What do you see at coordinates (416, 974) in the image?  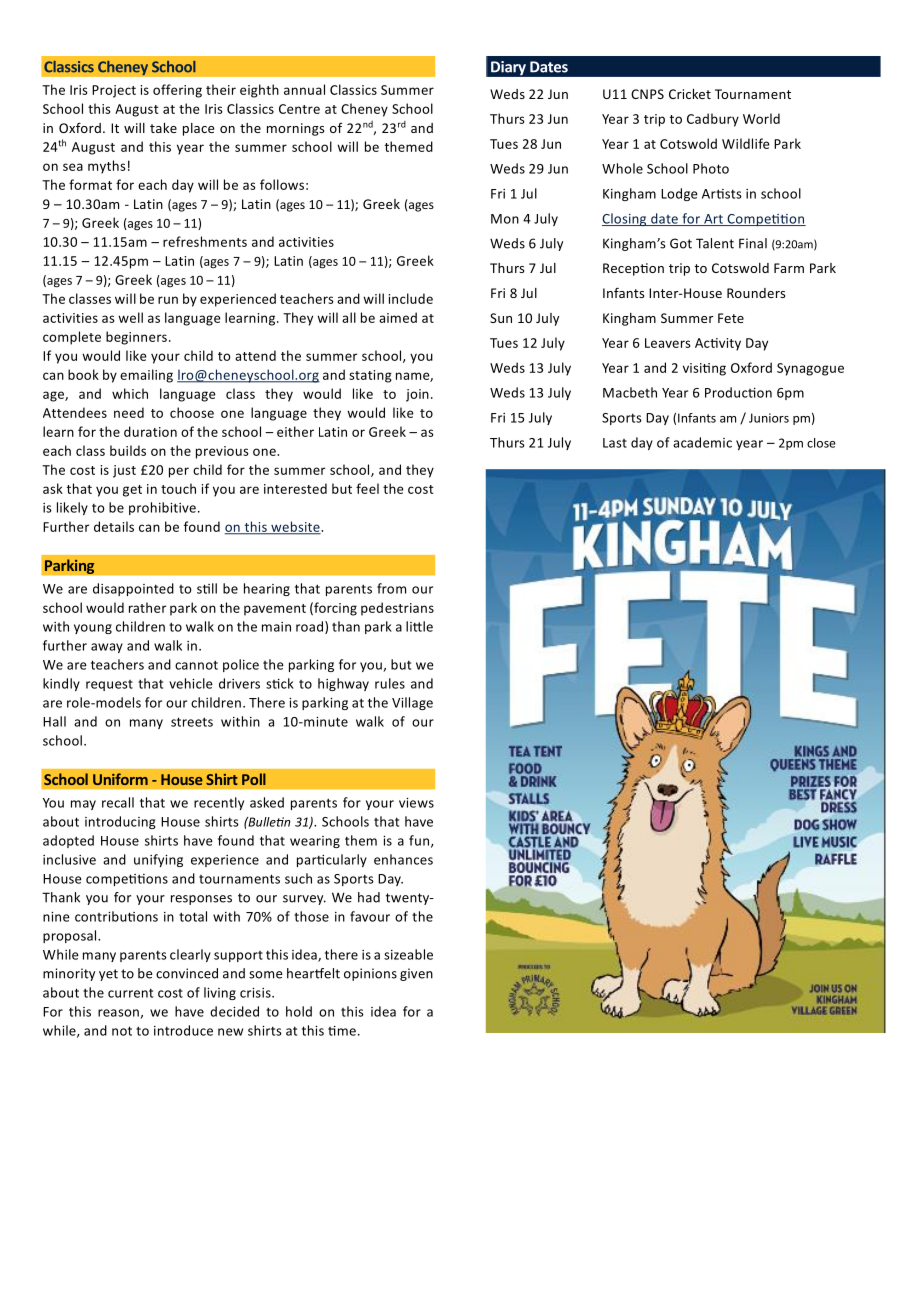 I see `given` at bounding box center [416, 974].
